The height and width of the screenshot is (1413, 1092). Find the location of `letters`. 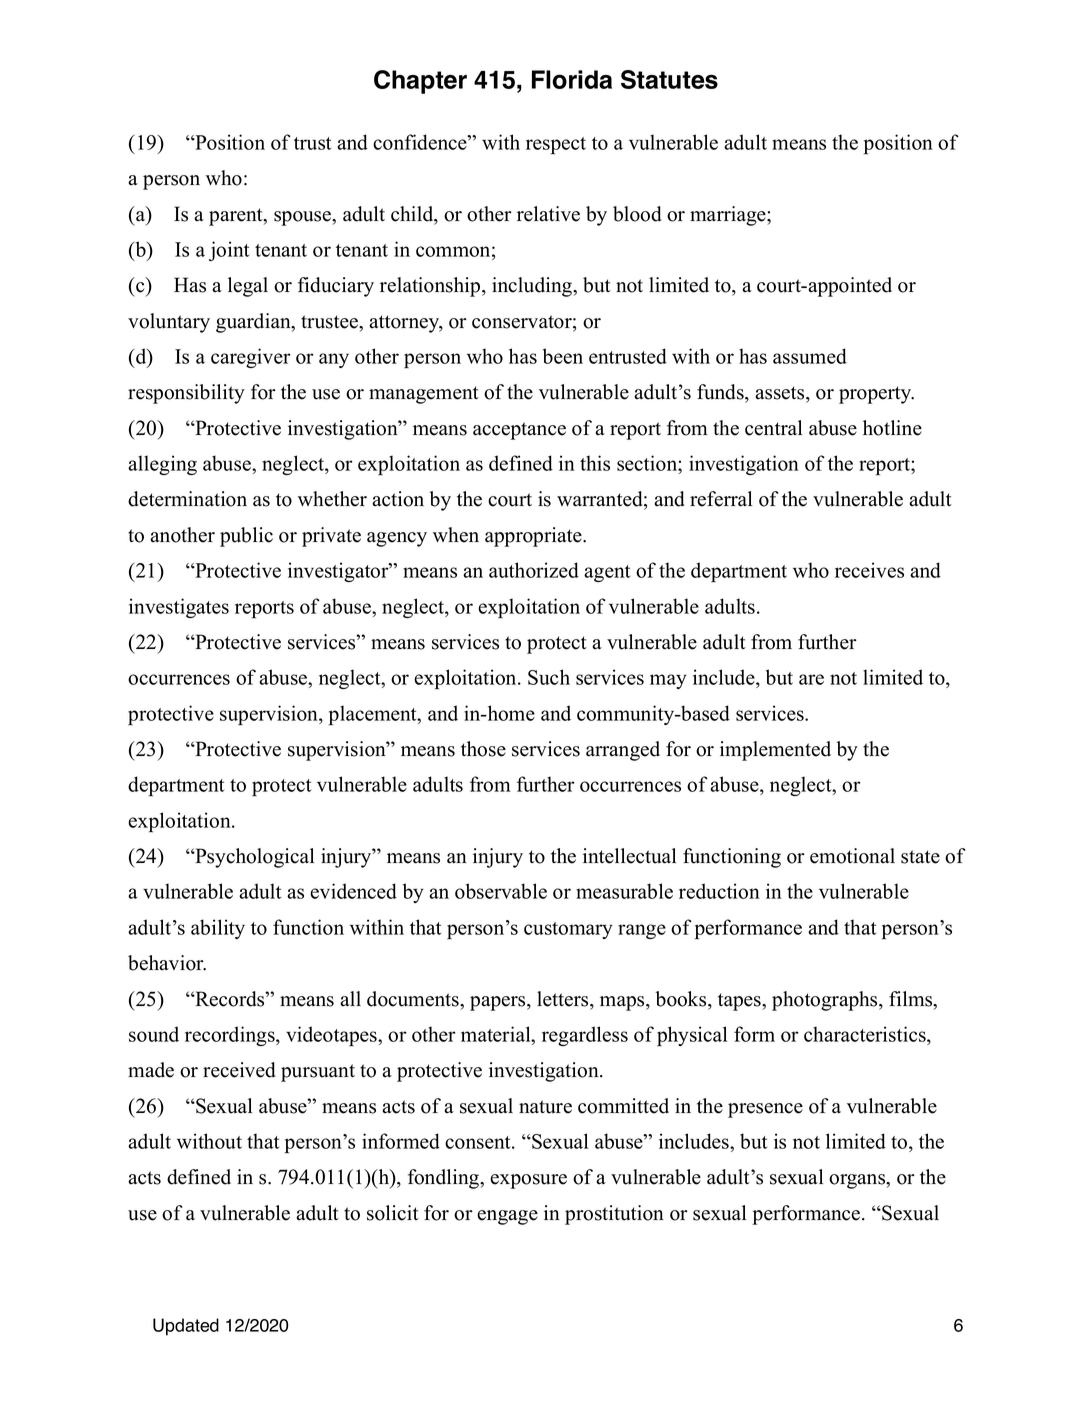

letters is located at coordinates (564, 1000).
